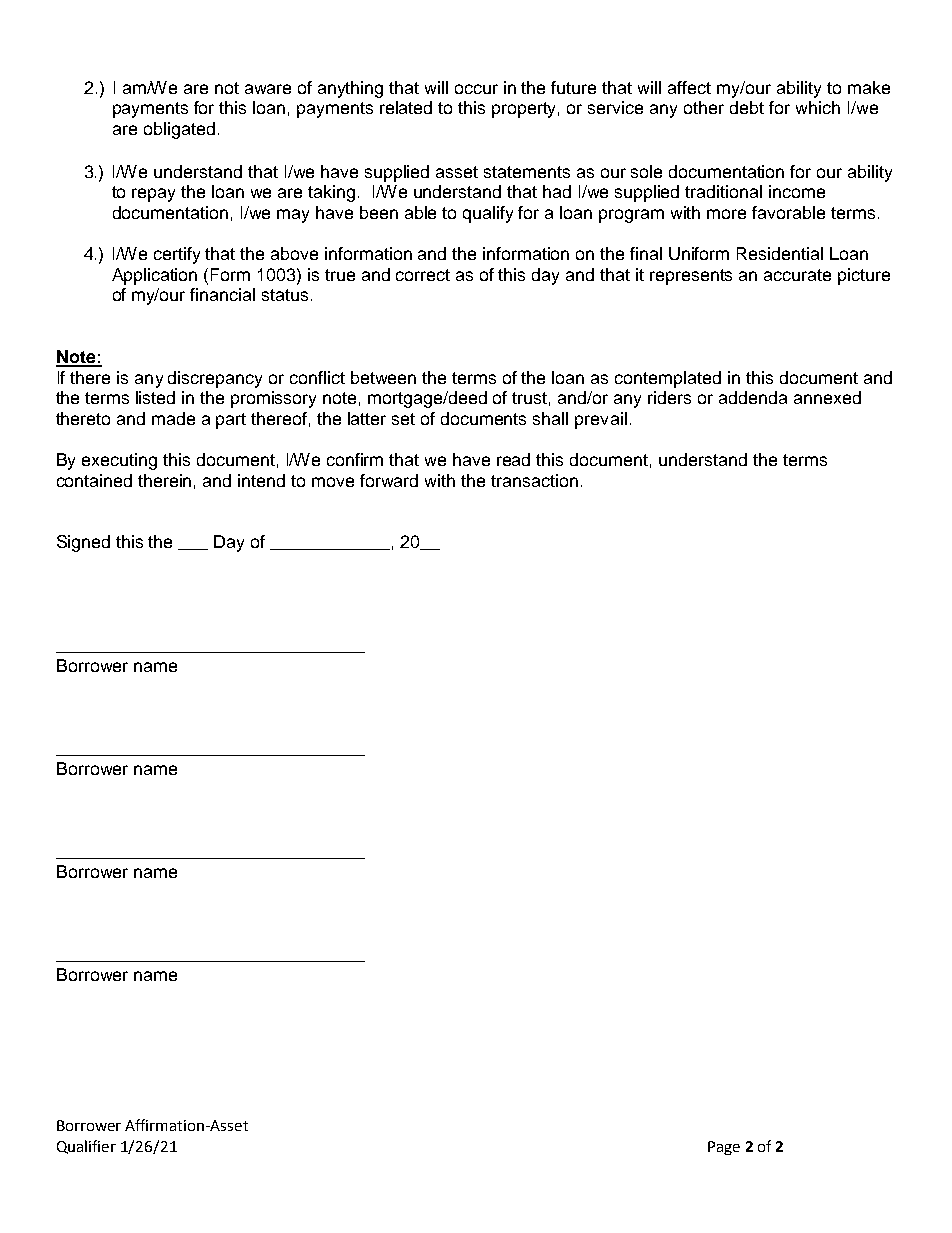  I want to click on made, so click(173, 418).
